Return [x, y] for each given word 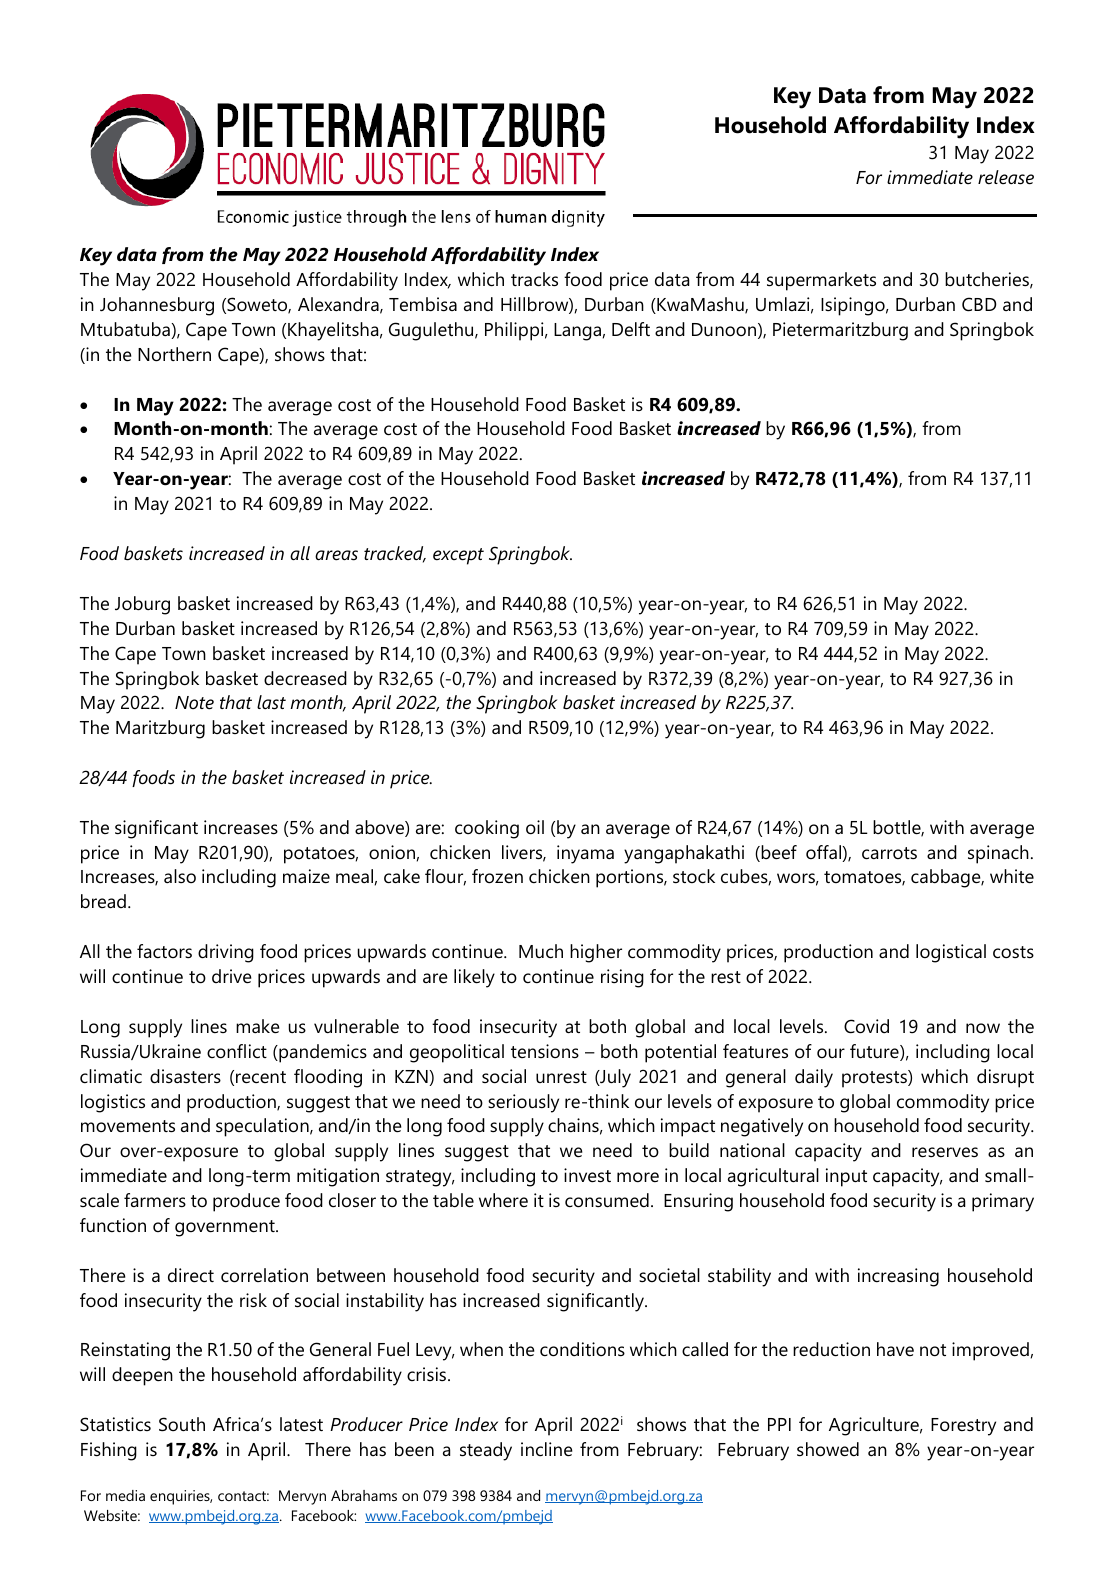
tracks [534, 279]
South [182, 1424]
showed [828, 1449]
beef [778, 853]
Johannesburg [157, 306]
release [1006, 177]
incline [547, 1449]
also [180, 876]
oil [535, 827]
